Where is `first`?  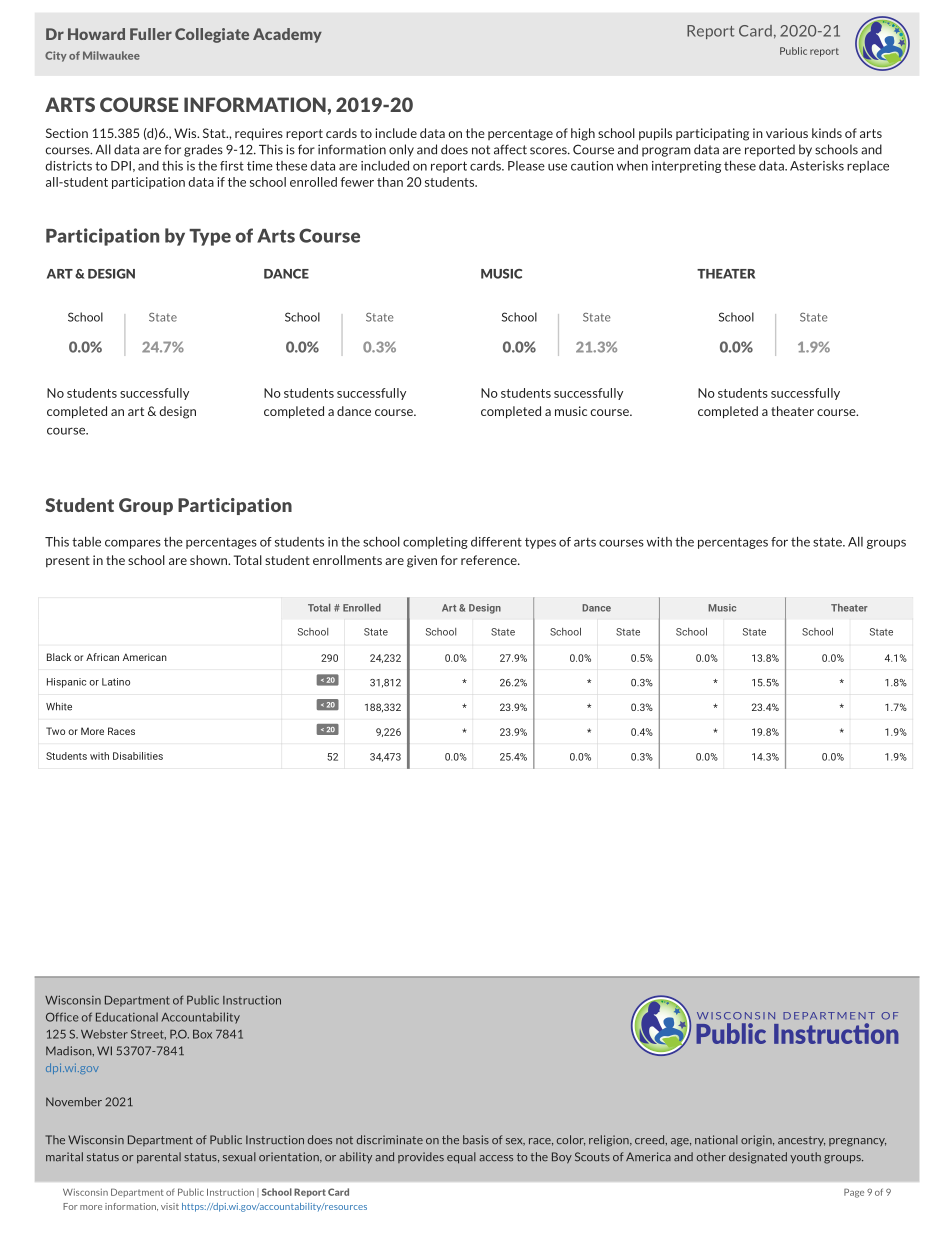
first is located at coordinates (232, 166).
